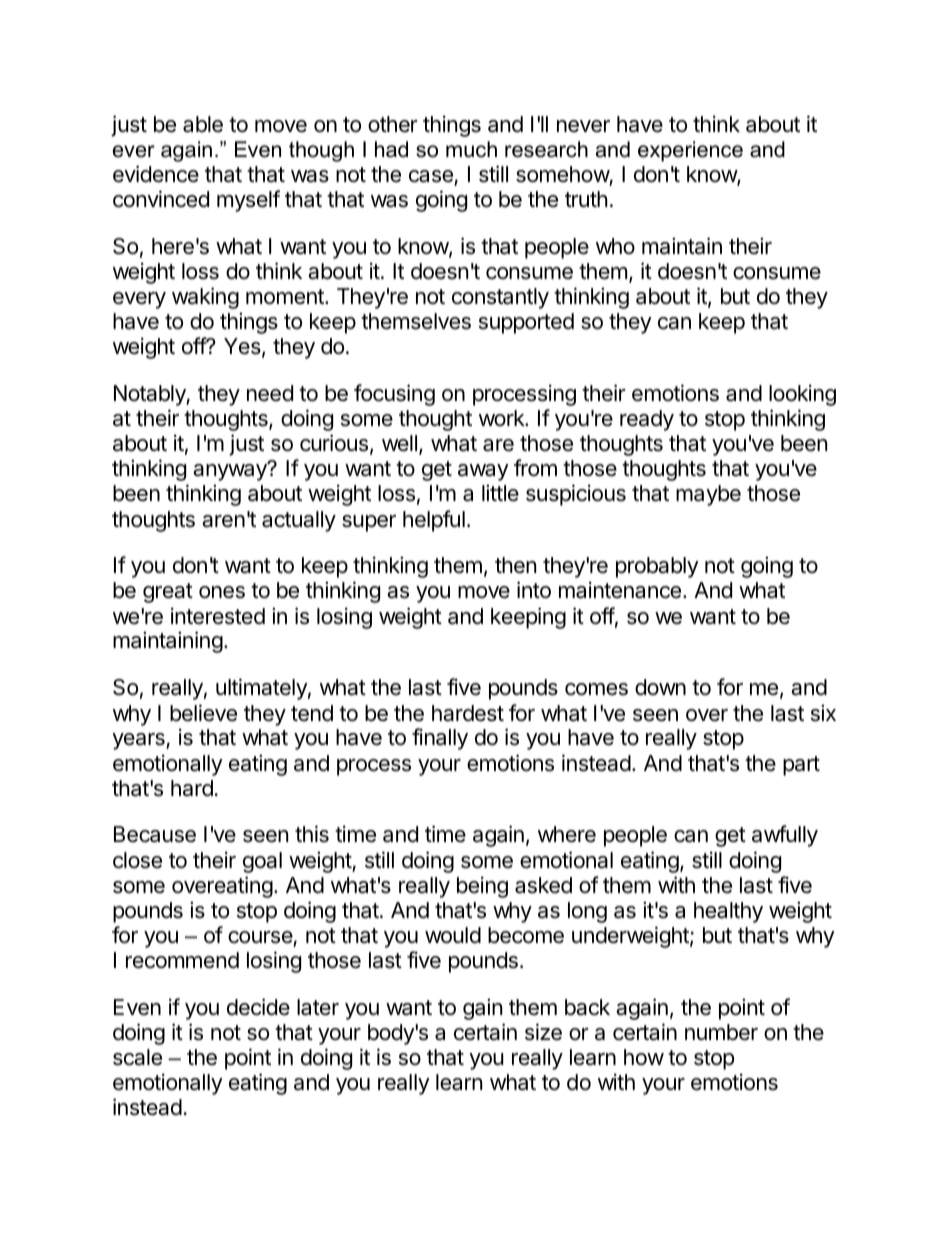  Describe the element at coordinates (483, 472) in the image. I see `away` at that location.
